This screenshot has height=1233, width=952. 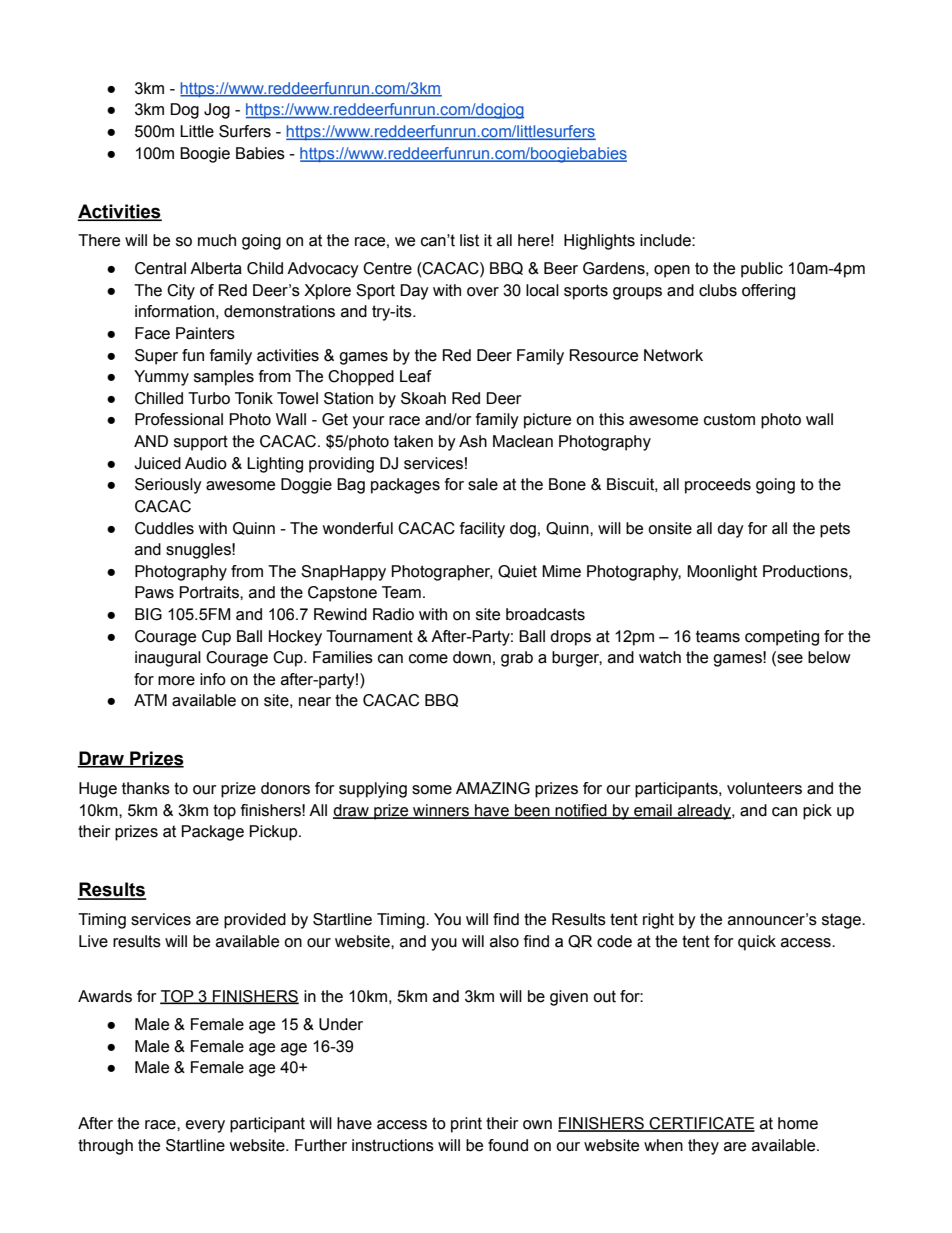 What do you see at coordinates (782, 638) in the screenshot?
I see `competing` at bounding box center [782, 638].
